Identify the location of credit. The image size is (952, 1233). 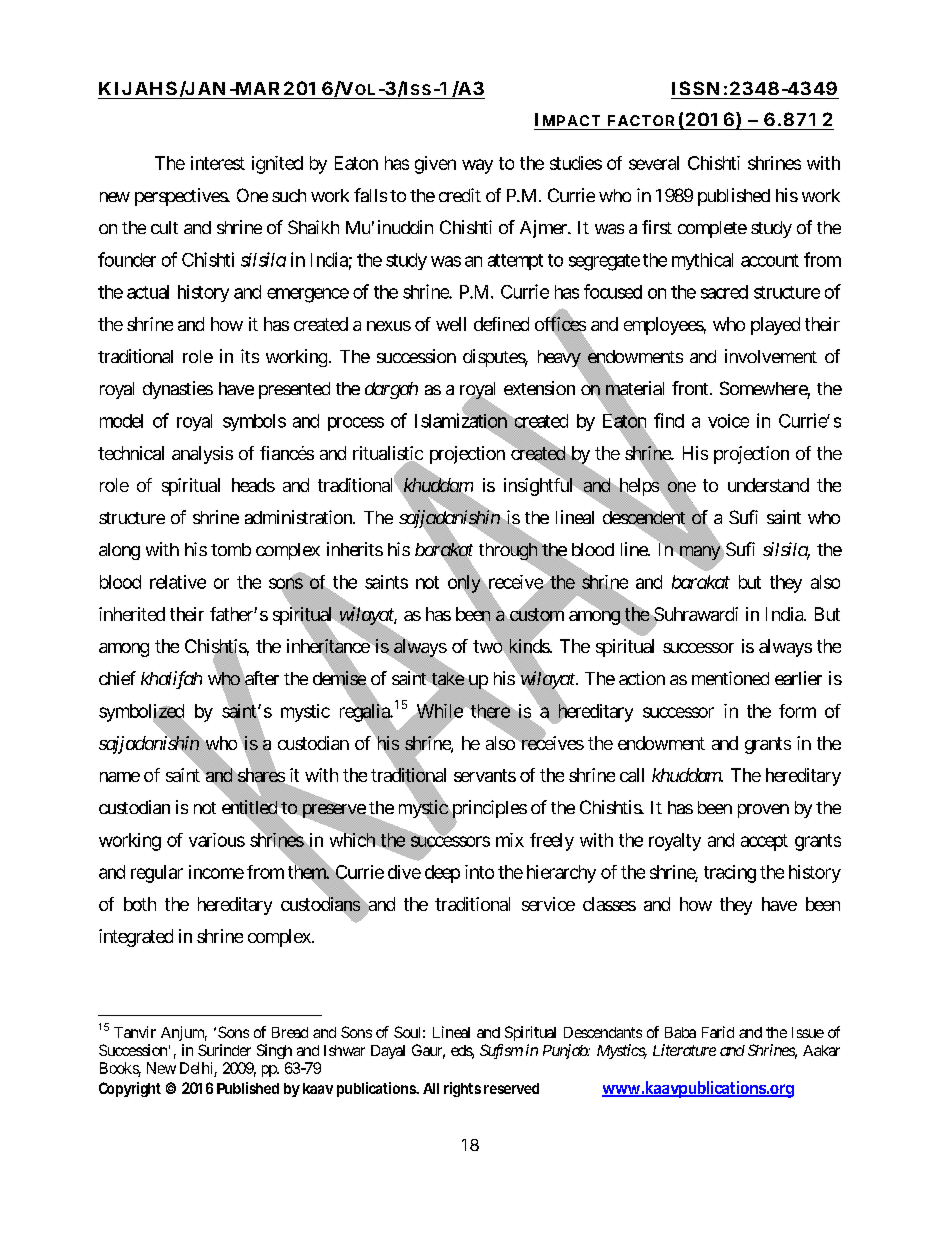
(460, 195).
